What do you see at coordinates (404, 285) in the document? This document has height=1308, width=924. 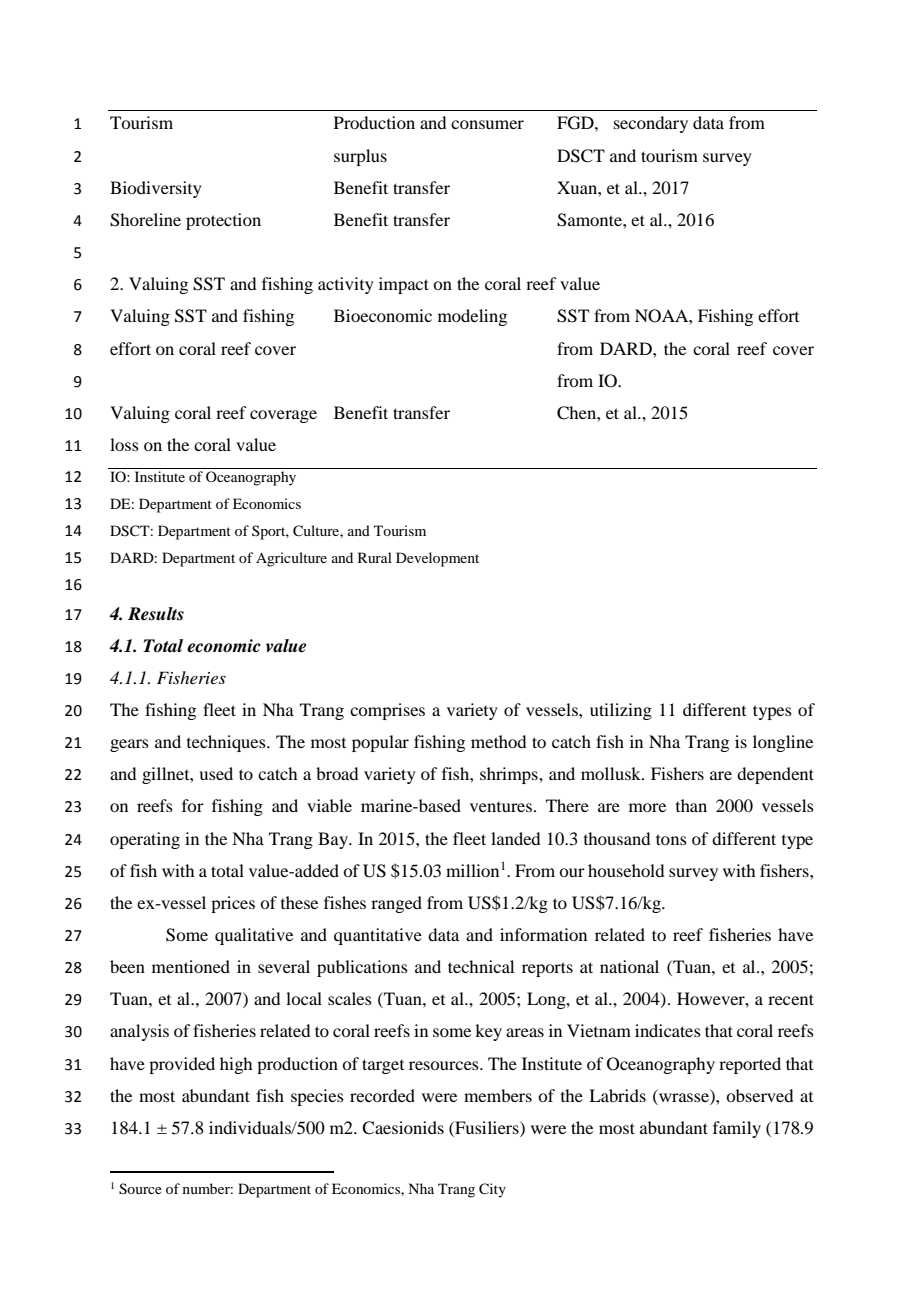 I see `impact` at bounding box center [404, 285].
